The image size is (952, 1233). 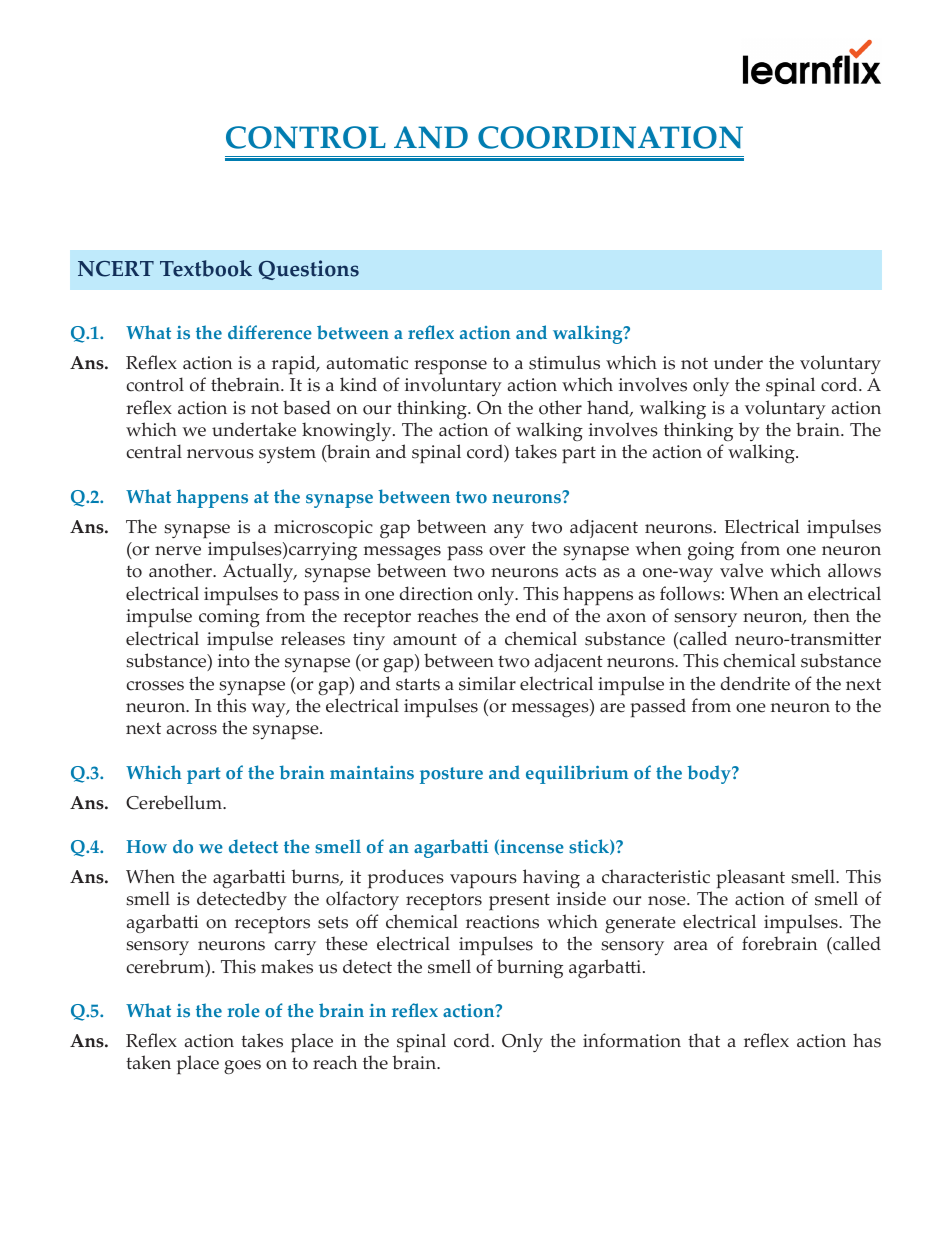 What do you see at coordinates (206, 268) in the document?
I see `Textbook` at bounding box center [206, 268].
